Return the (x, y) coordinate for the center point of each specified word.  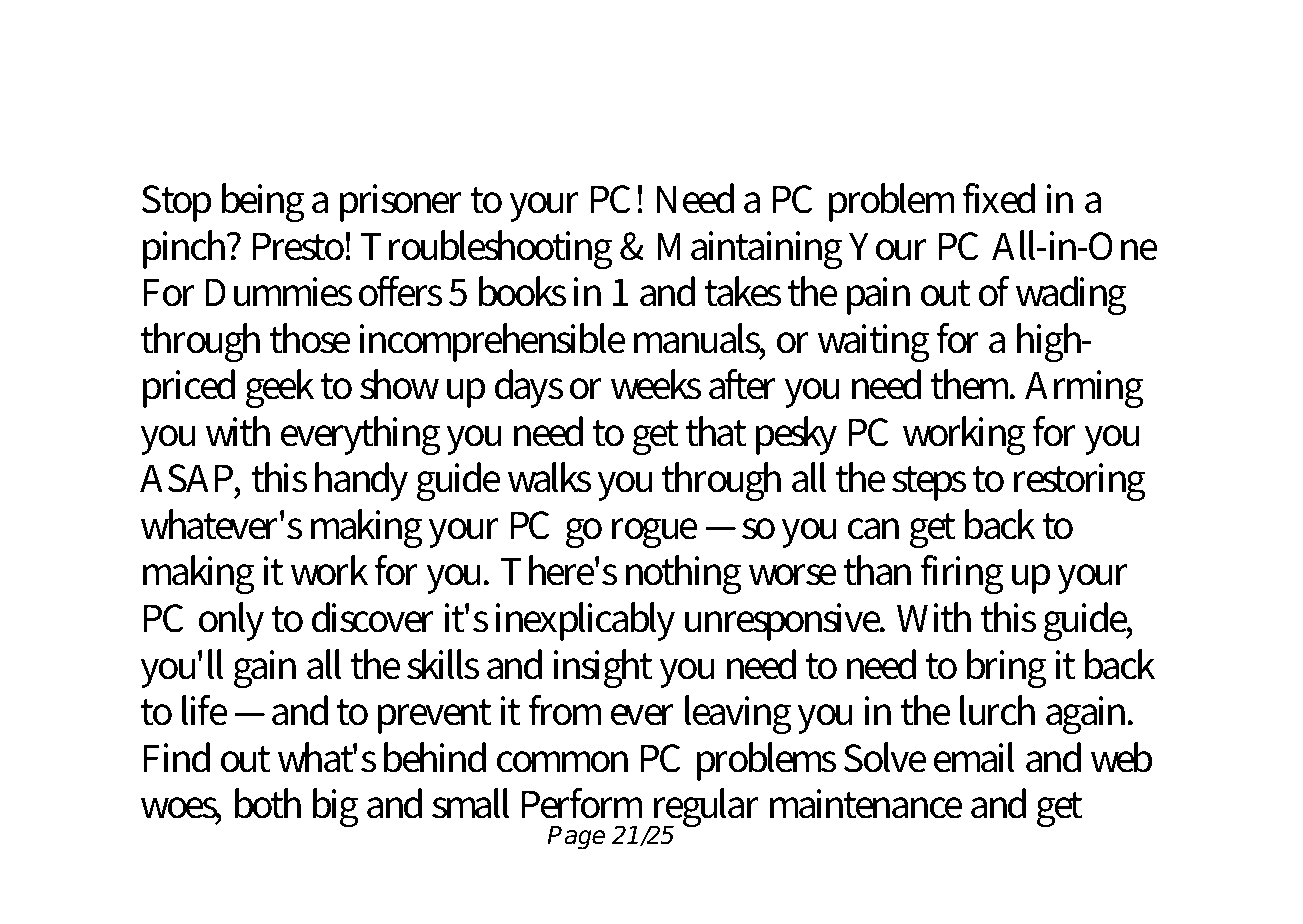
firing (962, 575)
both (268, 803)
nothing (684, 575)
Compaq (538, 80)
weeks (656, 384)
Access (219, 75)
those (310, 338)
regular (704, 809)
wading (1071, 296)
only (231, 621)
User (1056, 75)
